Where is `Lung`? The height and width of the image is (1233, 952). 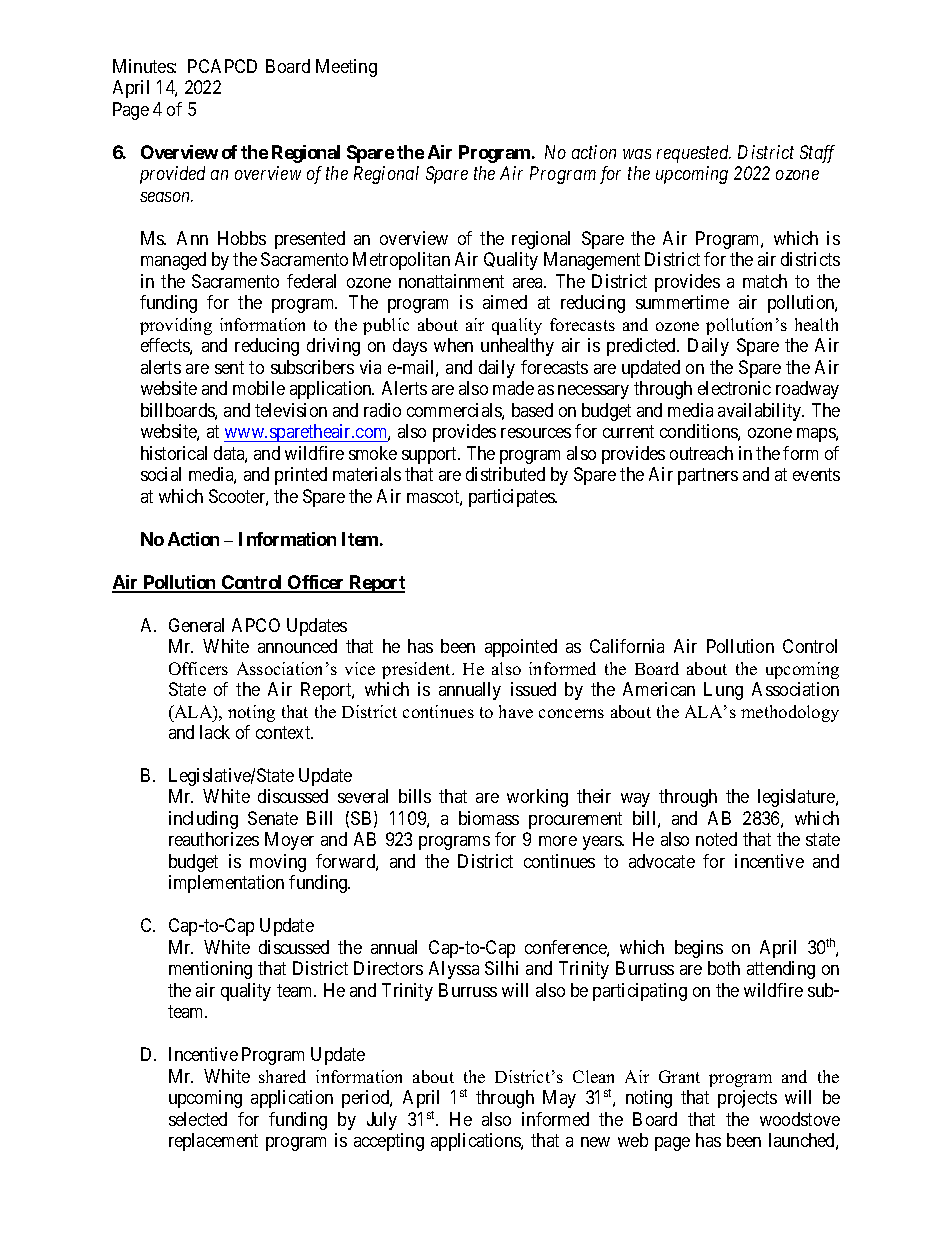
Lung is located at coordinates (723, 691).
